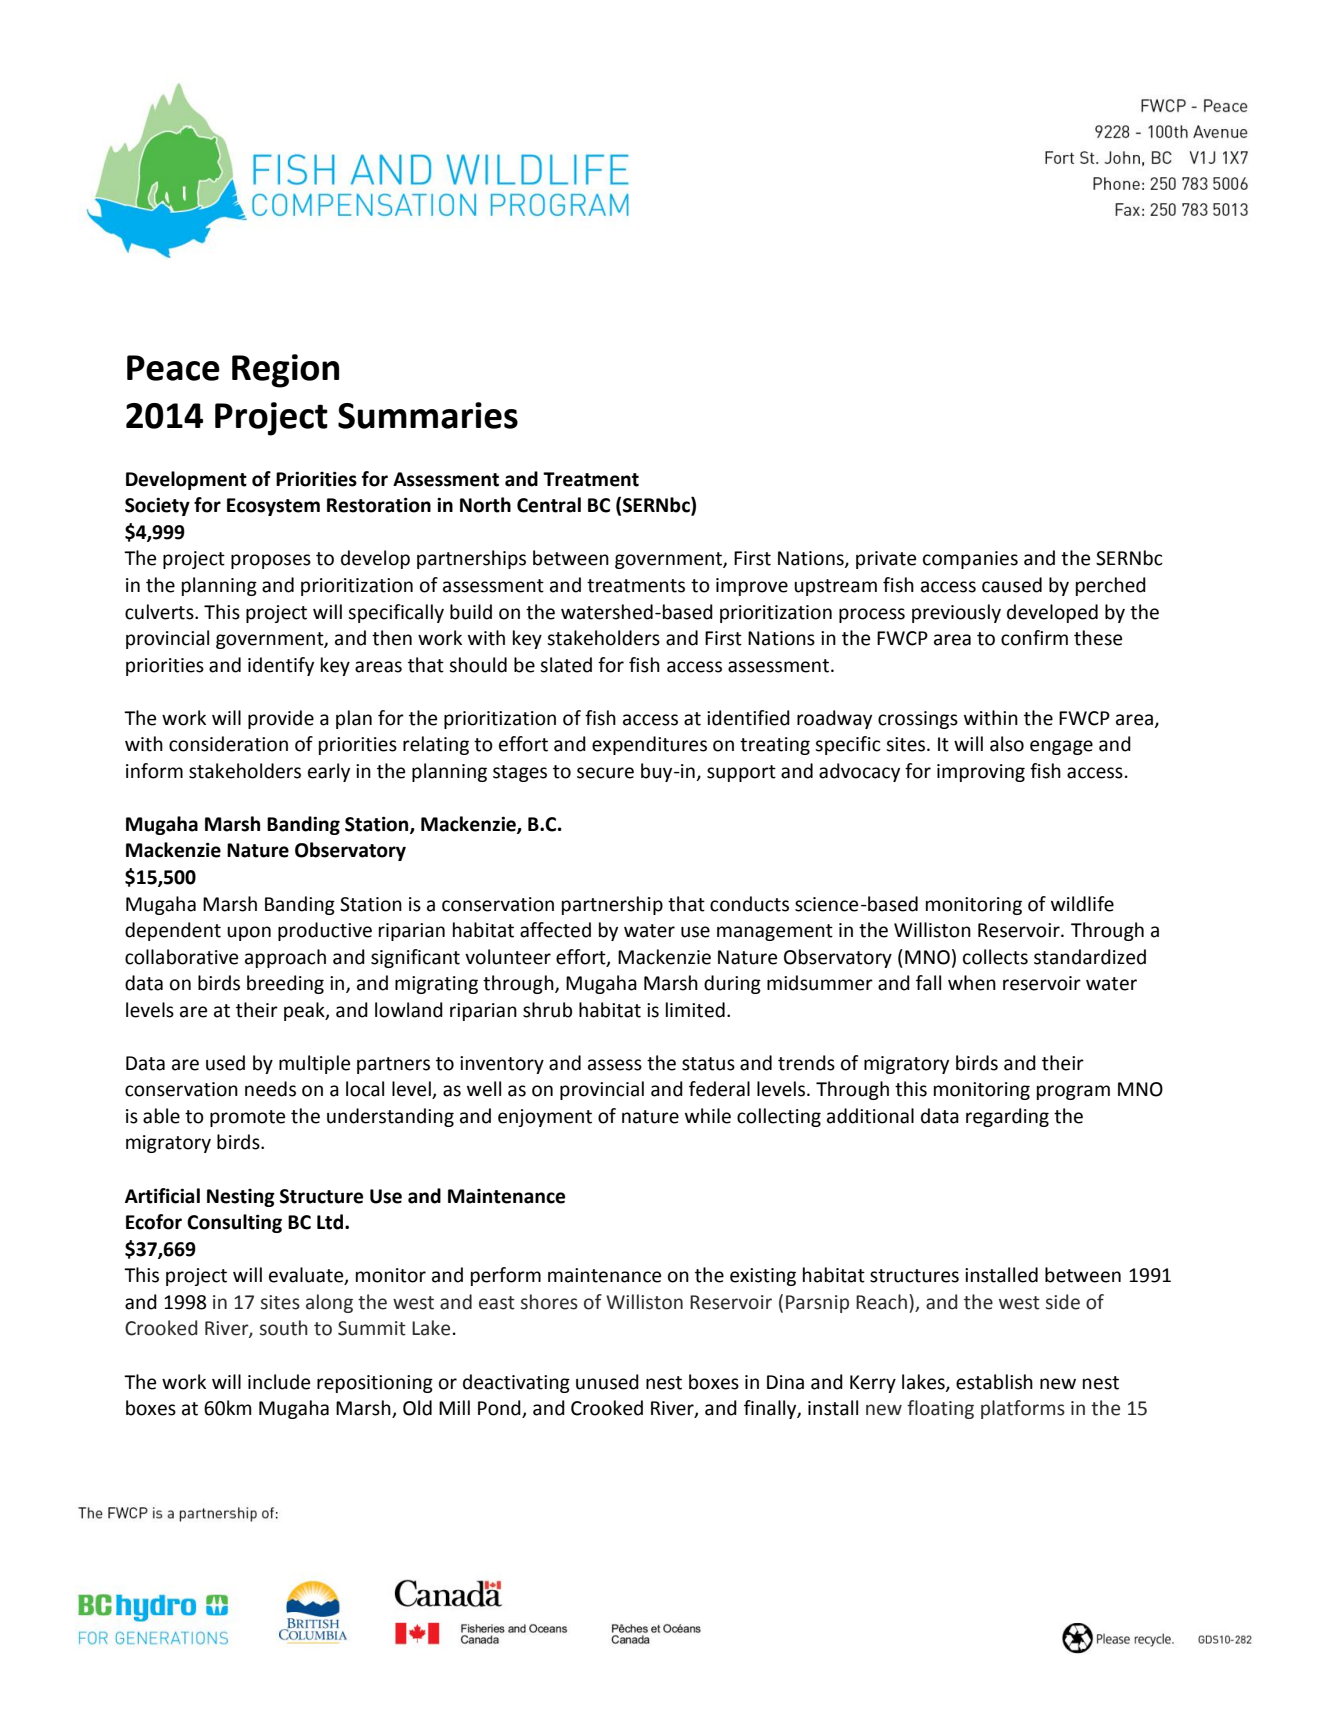 Image resolution: width=1331 pixels, height=1722 pixels. What do you see at coordinates (1007, 744) in the image?
I see `also` at bounding box center [1007, 744].
